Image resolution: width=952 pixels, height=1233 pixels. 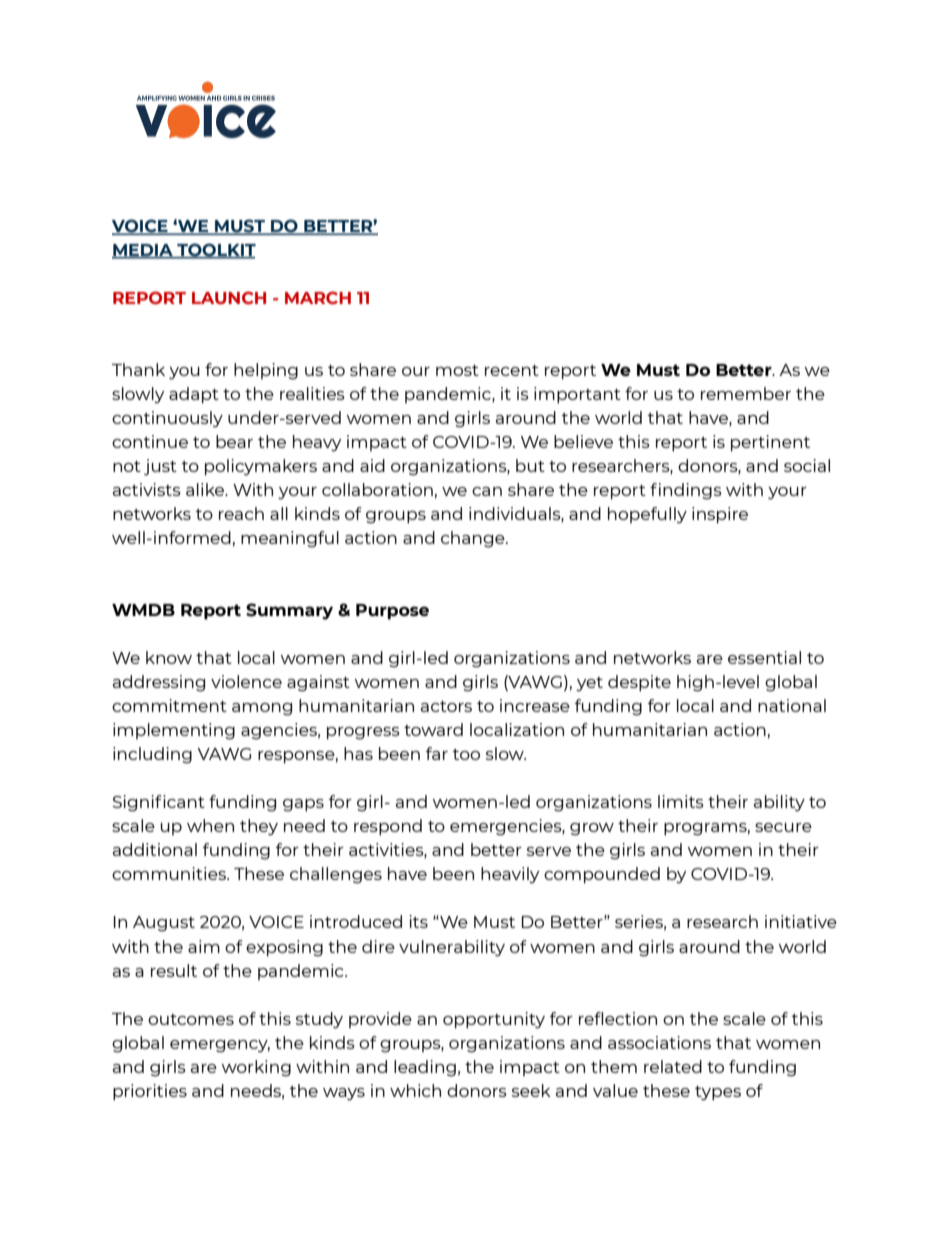 What do you see at coordinates (425, 1068) in the screenshot?
I see `leading` at bounding box center [425, 1068].
